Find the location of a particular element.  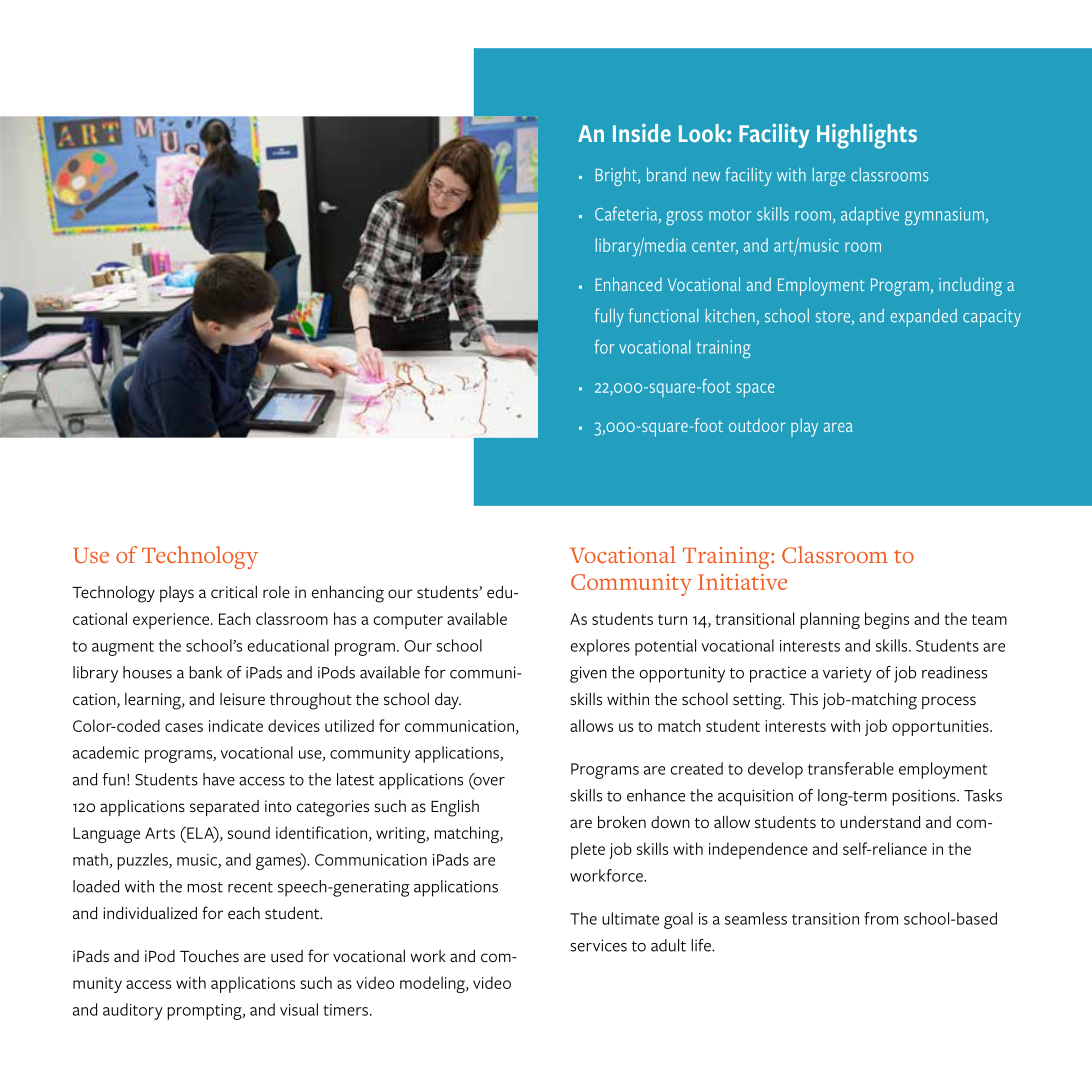

process is located at coordinates (949, 702).
